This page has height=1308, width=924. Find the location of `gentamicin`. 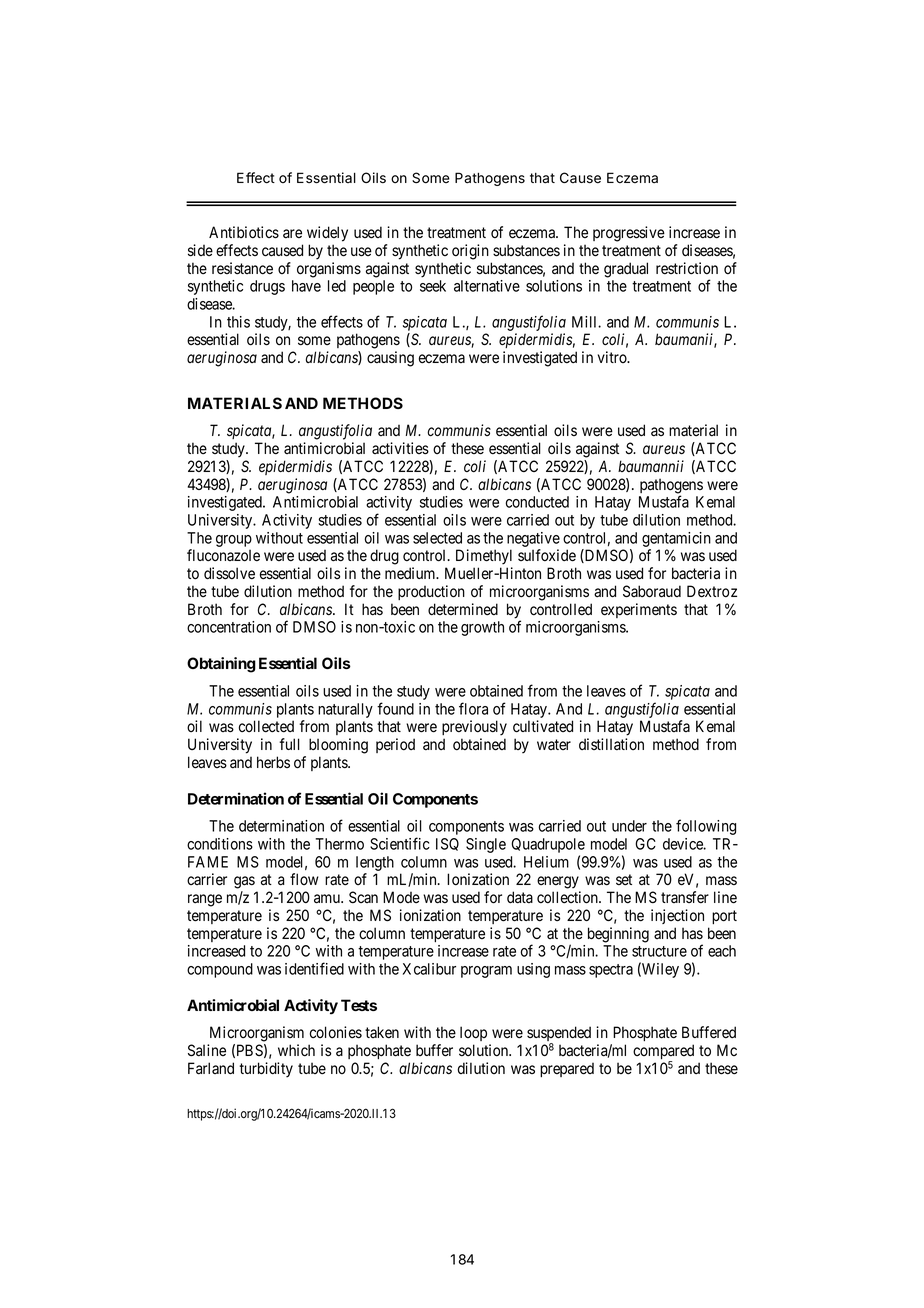

gentamicin is located at coordinates (676, 539).
